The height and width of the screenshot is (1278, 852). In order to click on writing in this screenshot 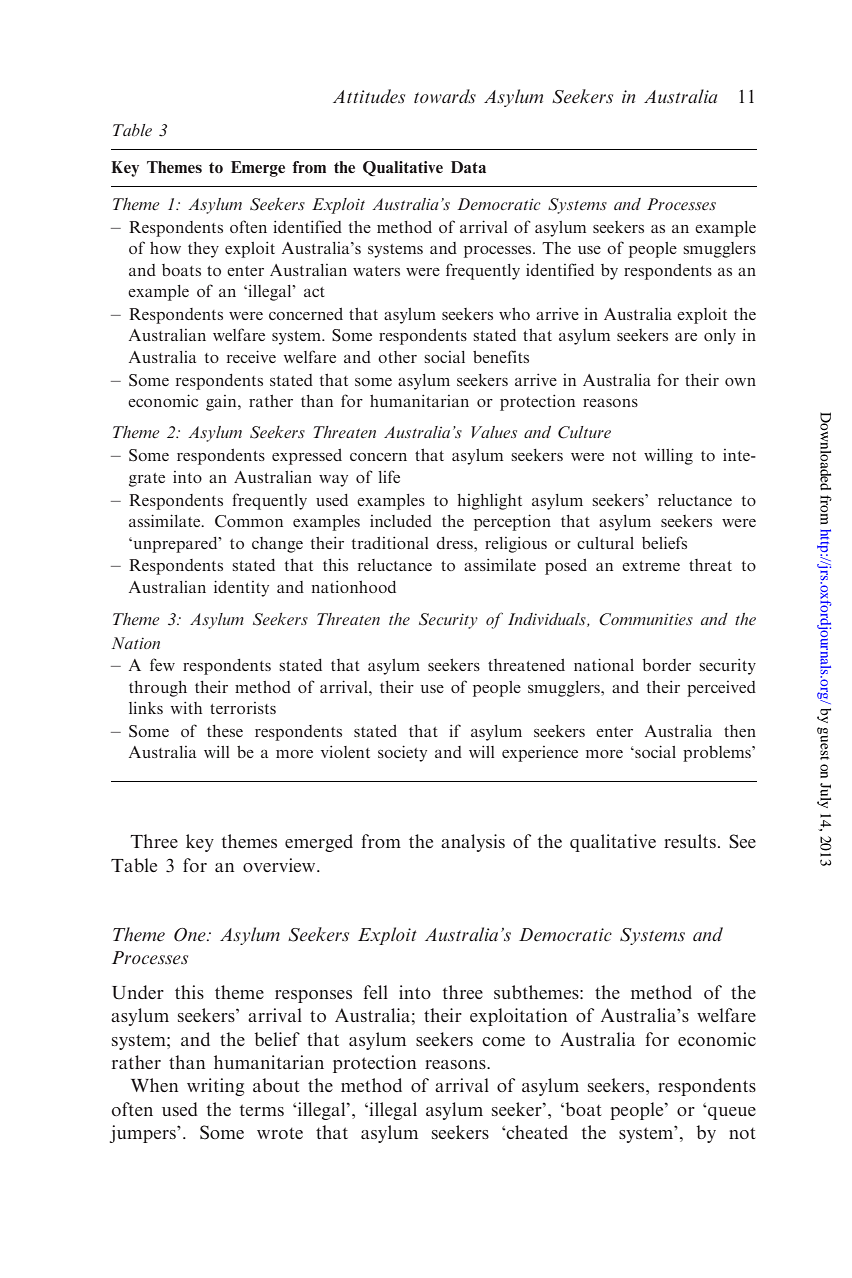, I will do `click(215, 1087)`.
